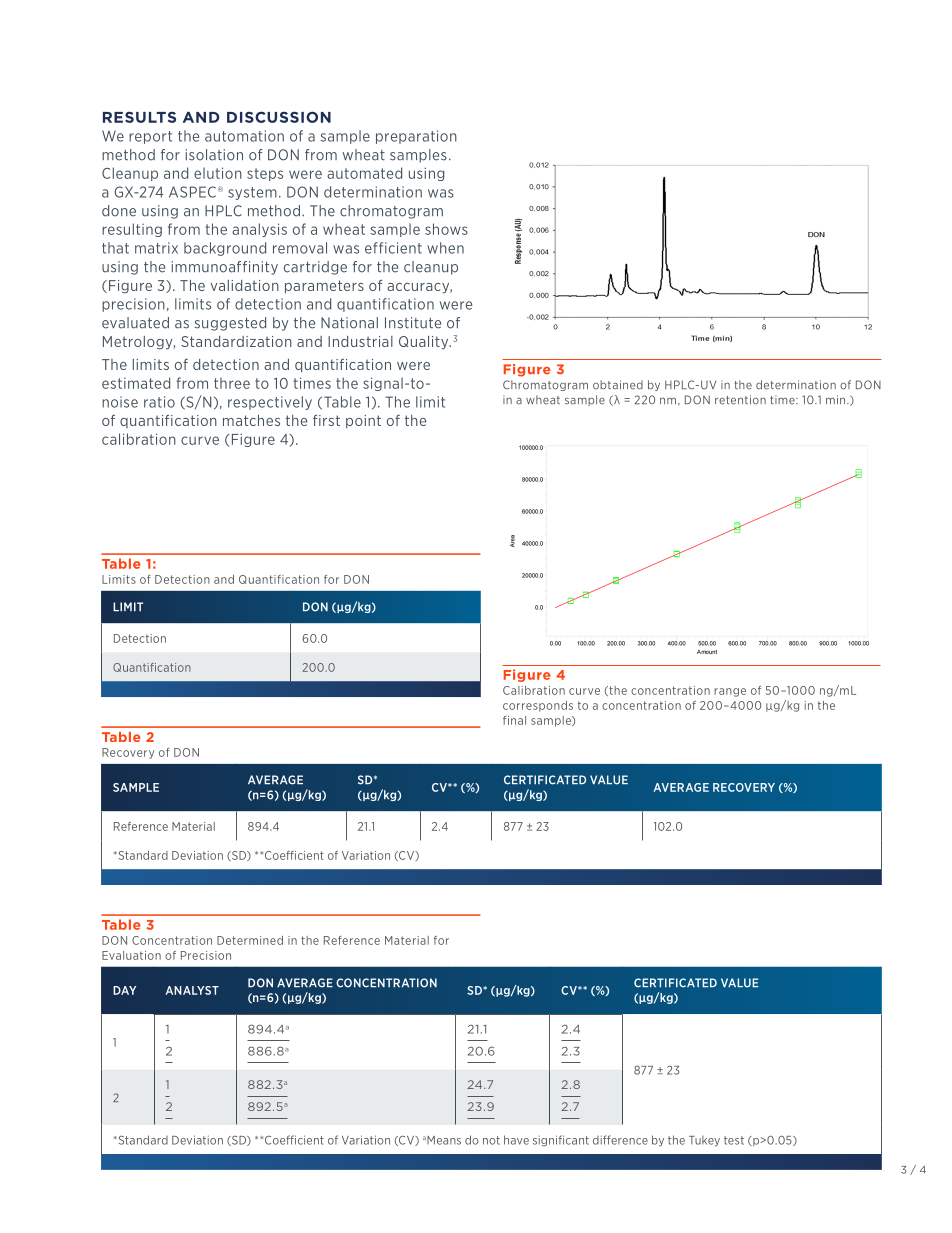 The image size is (952, 1233). I want to click on automated, so click(364, 173).
